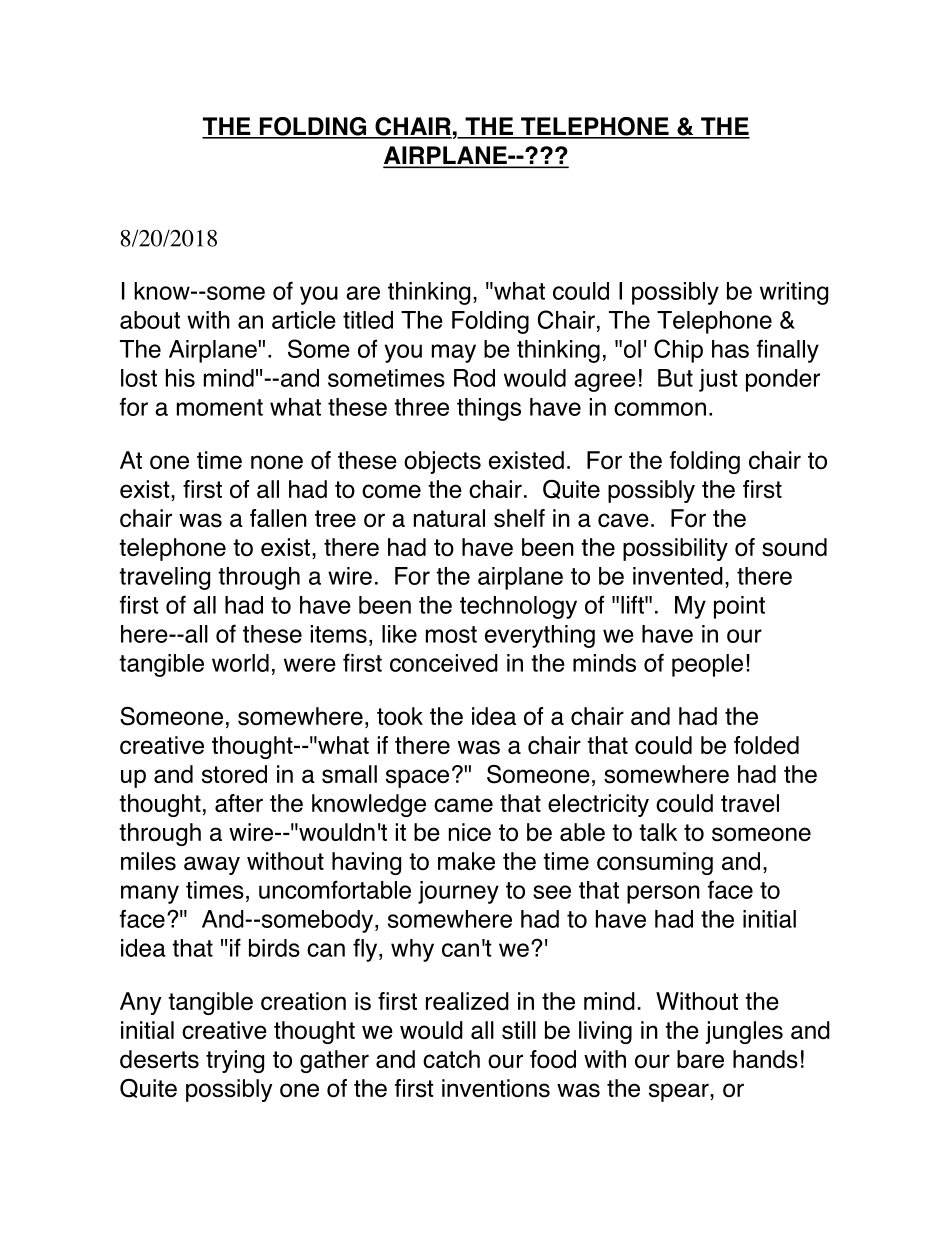 The image size is (952, 1233). Describe the element at coordinates (518, 607) in the page. I see `technology` at that location.
